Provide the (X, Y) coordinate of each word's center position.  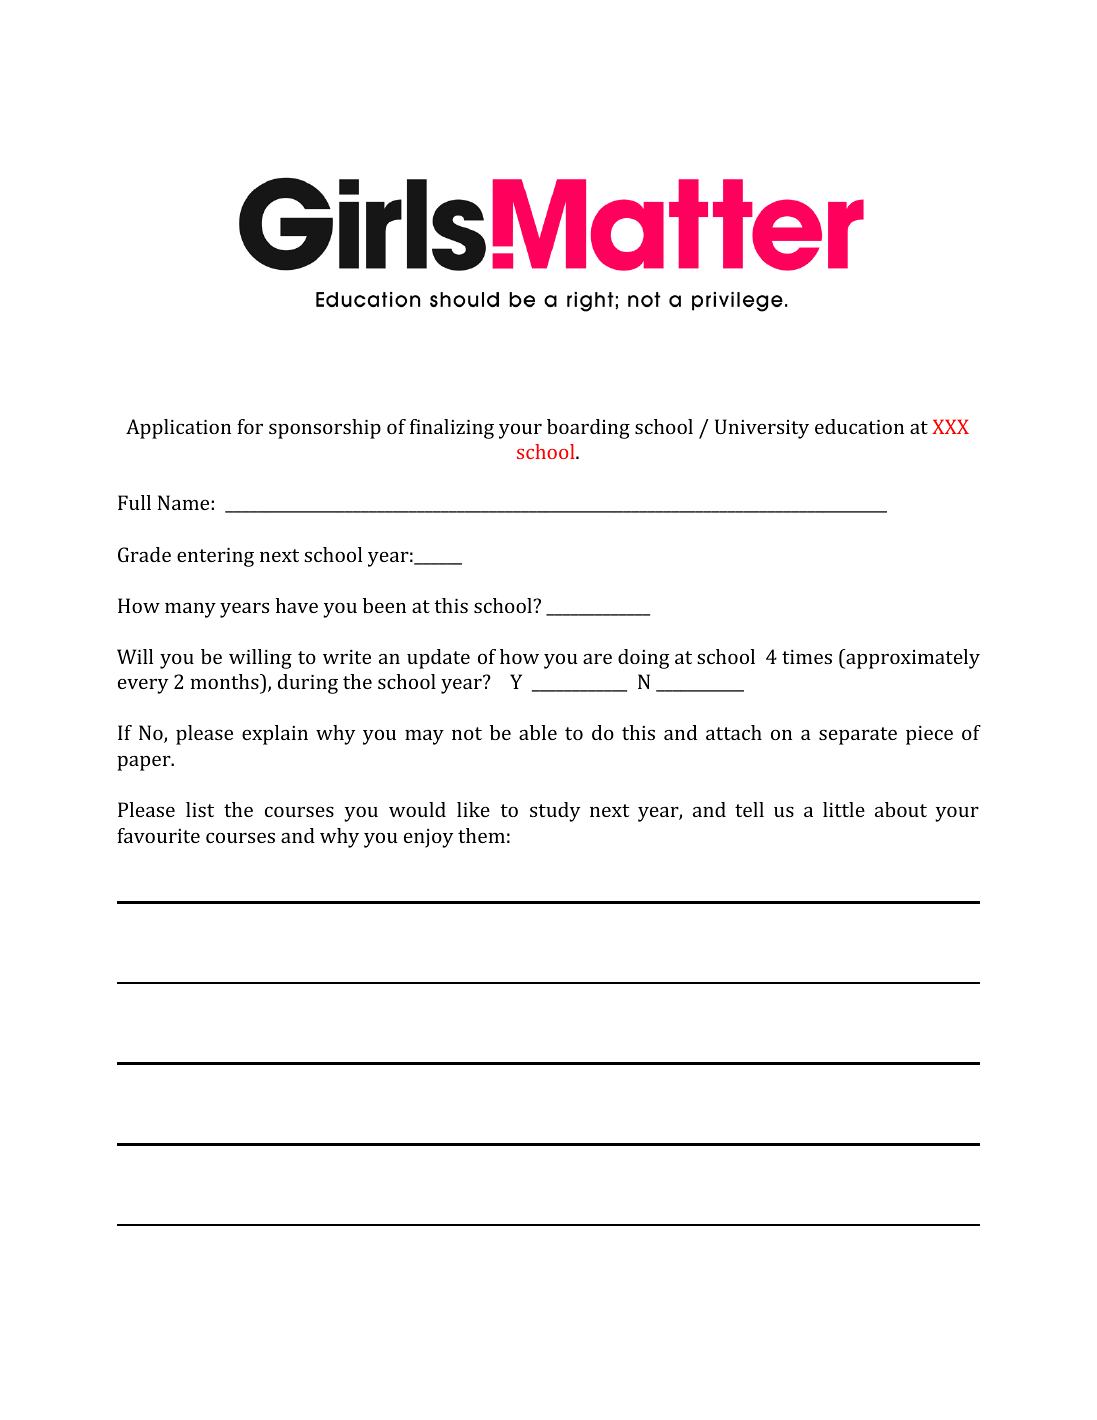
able (538, 732)
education (859, 426)
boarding (588, 429)
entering (215, 557)
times (807, 657)
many (190, 610)
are (597, 658)
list (200, 809)
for (250, 426)
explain (275, 735)
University (762, 429)
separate (858, 736)
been (384, 605)
